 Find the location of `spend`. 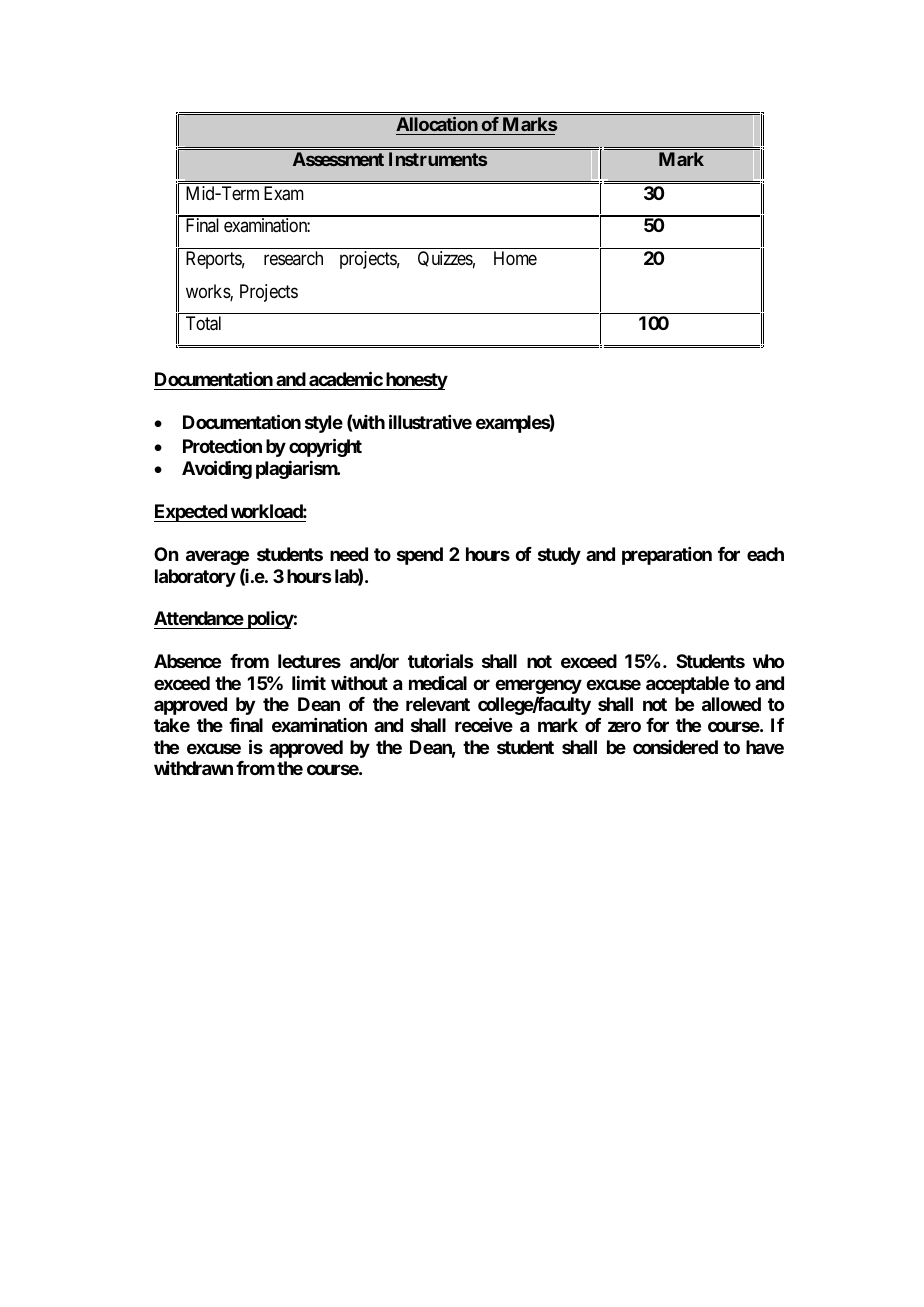

spend is located at coordinates (420, 556).
